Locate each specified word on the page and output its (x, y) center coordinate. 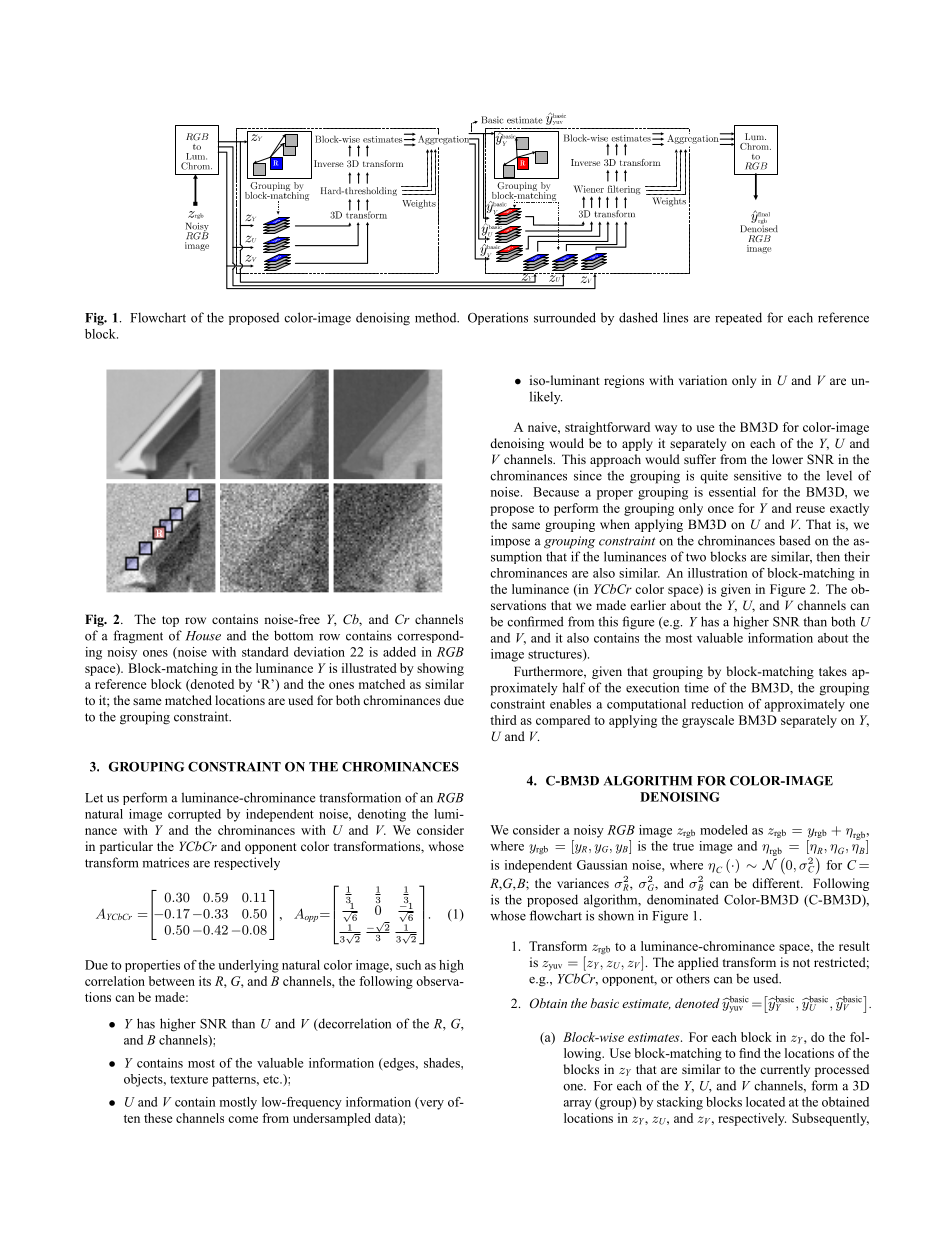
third (503, 720)
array (578, 1105)
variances (583, 883)
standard (265, 652)
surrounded (565, 317)
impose (510, 541)
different (777, 883)
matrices (165, 863)
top (170, 621)
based (795, 540)
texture (189, 1079)
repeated (738, 318)
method (437, 317)
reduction (717, 704)
